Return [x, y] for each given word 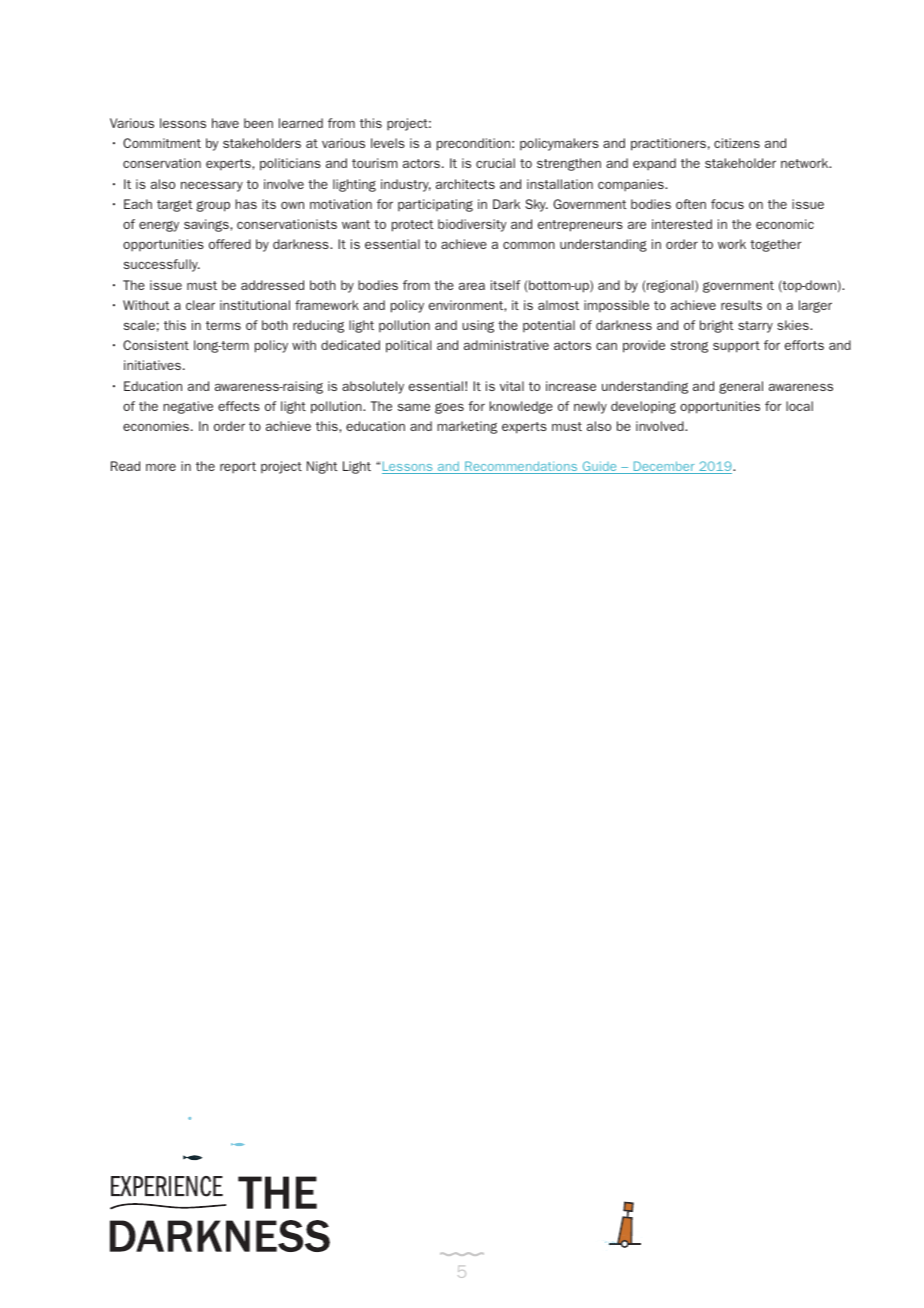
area [472, 286]
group [213, 206]
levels [388, 143]
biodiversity [472, 225]
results [741, 305]
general [741, 387]
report [238, 468]
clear [200, 305]
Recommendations [521, 467]
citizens [737, 143]
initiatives [152, 365]
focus [727, 204]
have [225, 123]
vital [512, 386]
